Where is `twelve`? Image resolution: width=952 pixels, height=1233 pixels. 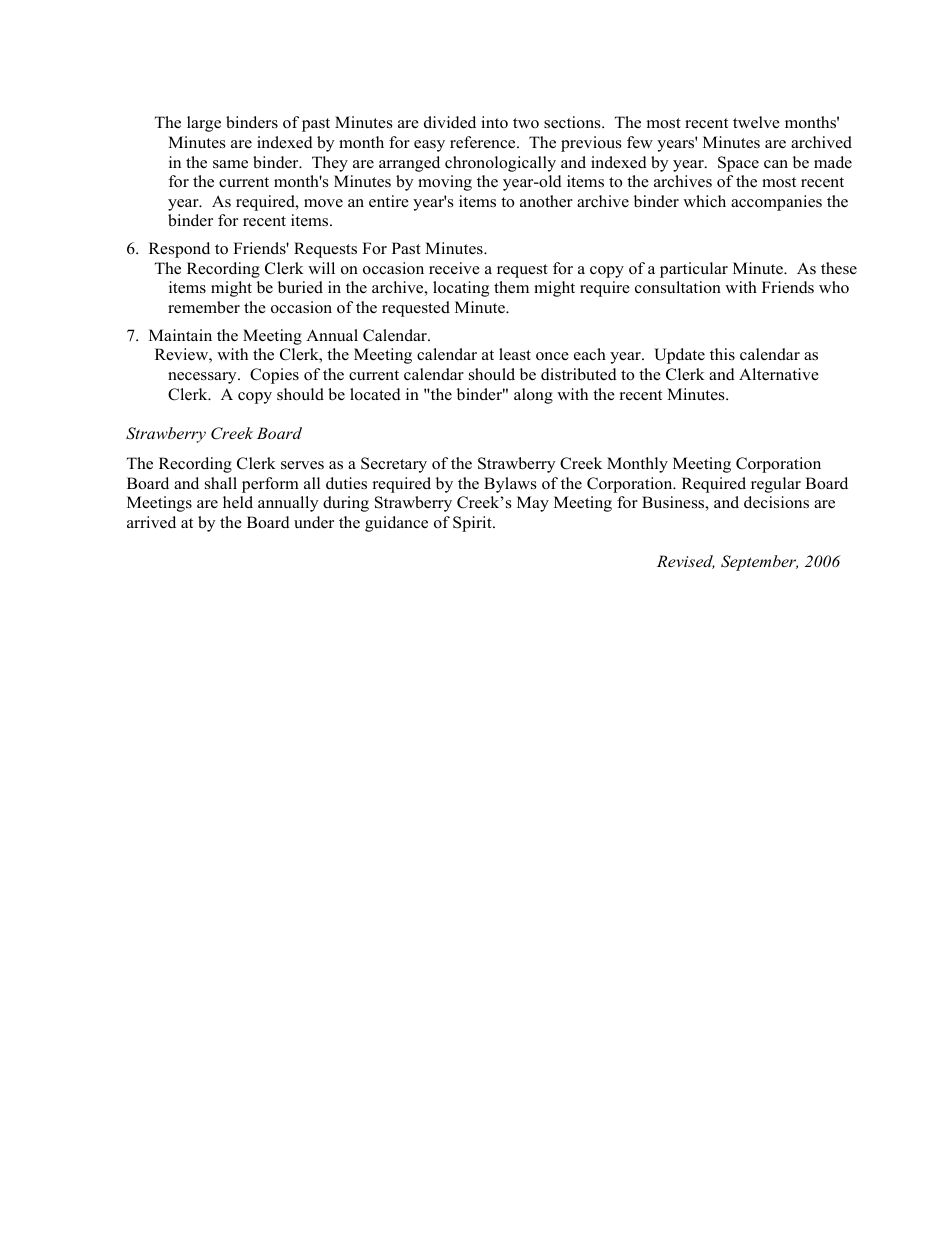 twelve is located at coordinates (756, 122).
